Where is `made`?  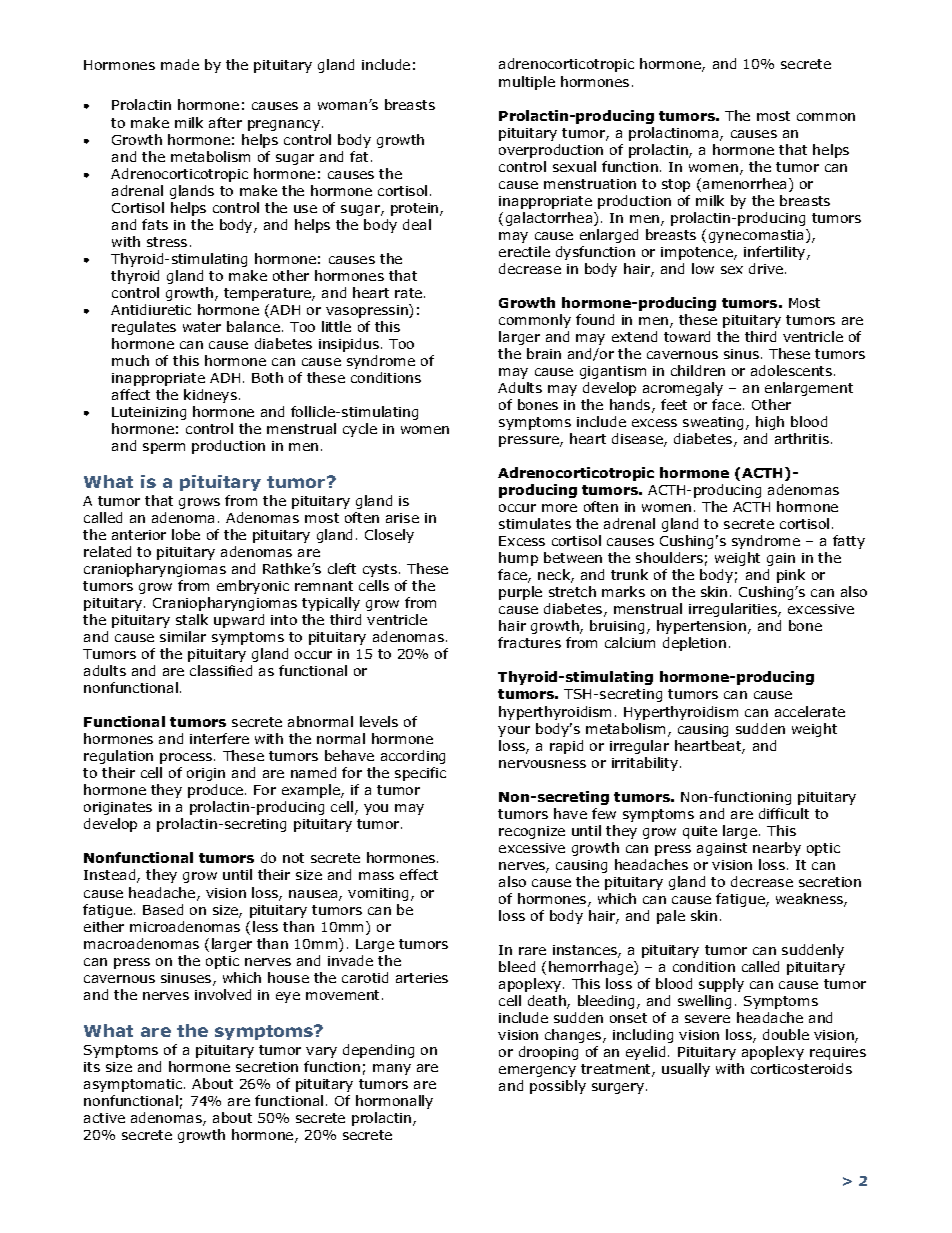
made is located at coordinates (180, 64).
